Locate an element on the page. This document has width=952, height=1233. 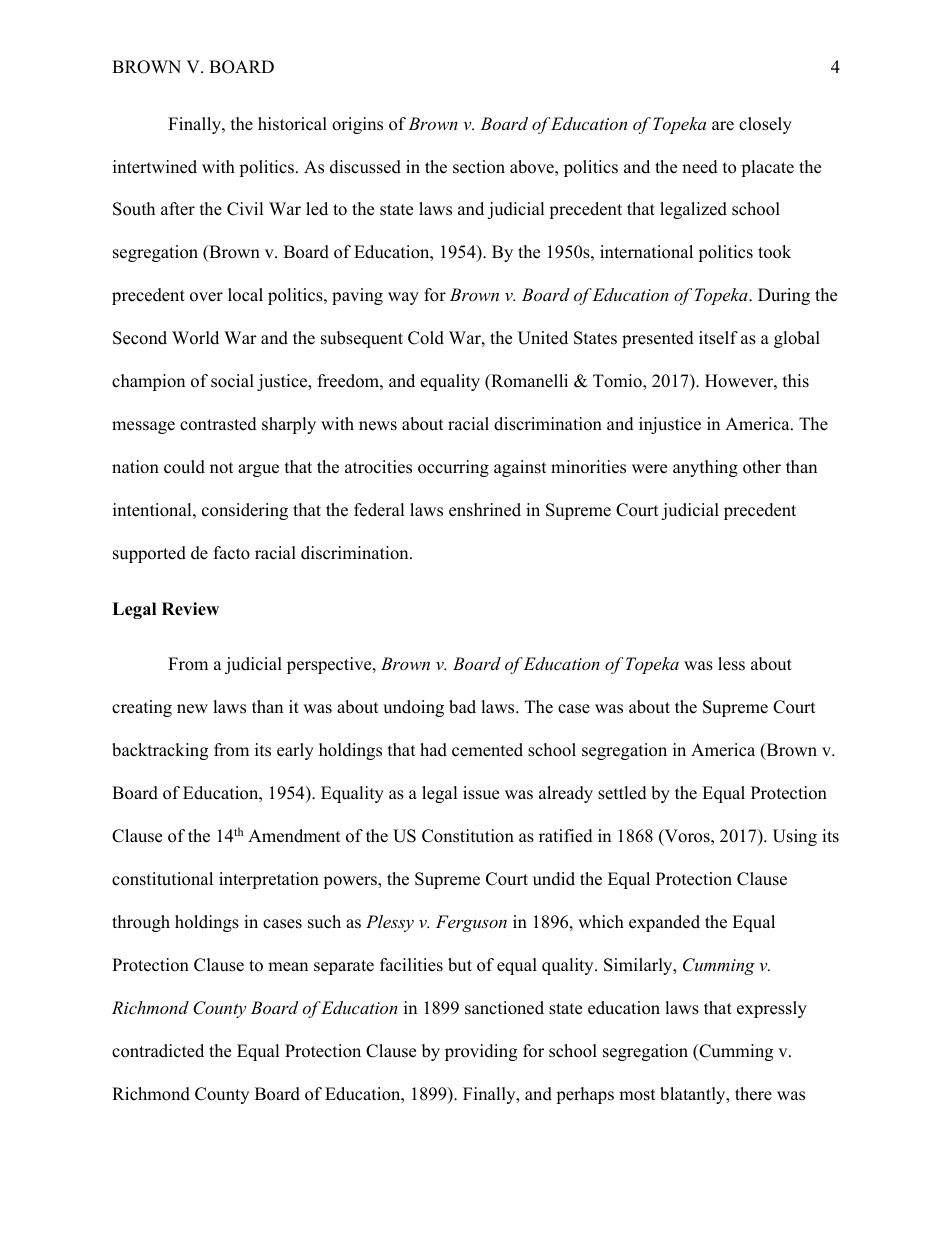
Review is located at coordinates (190, 609).
